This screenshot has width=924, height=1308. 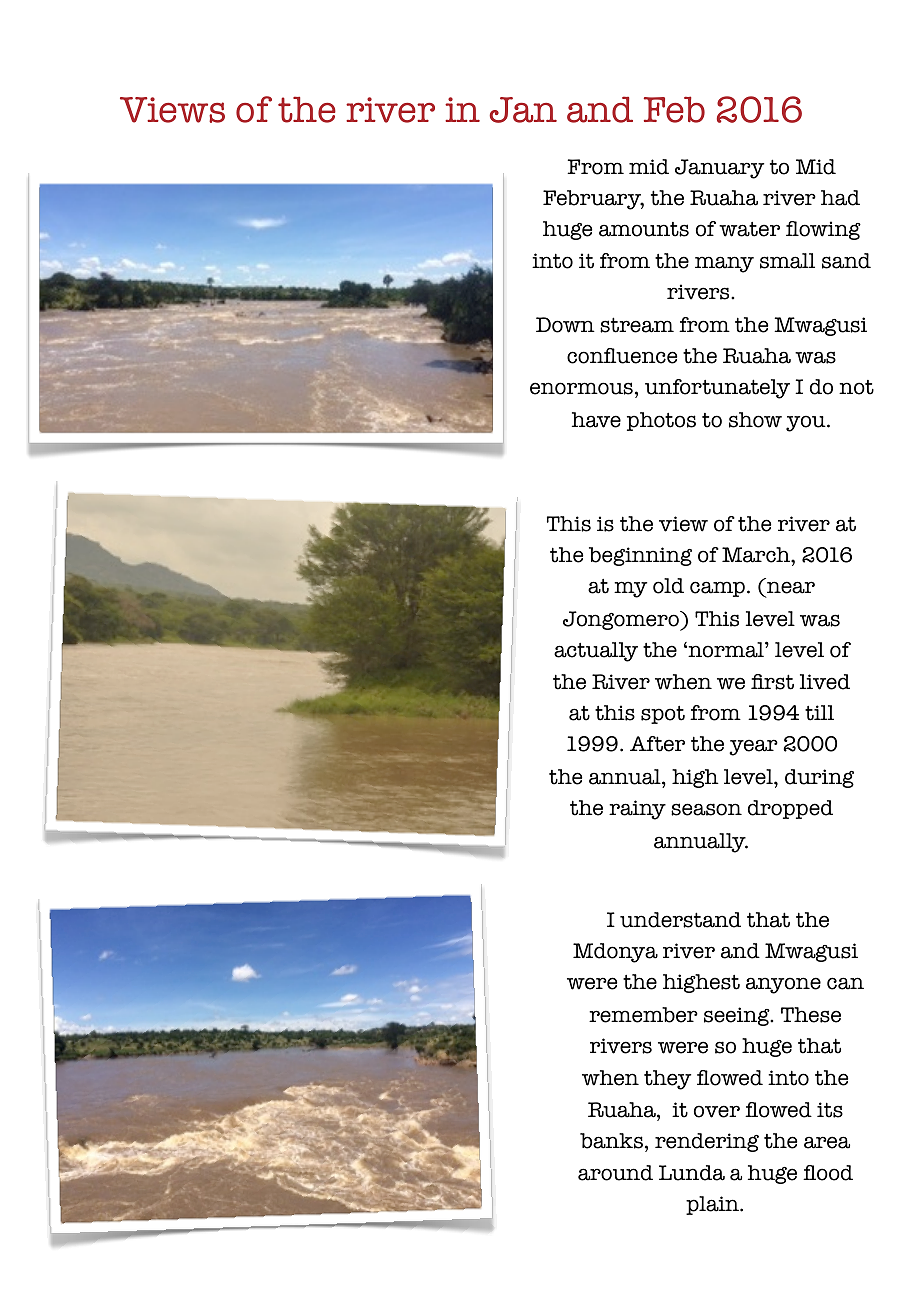 What do you see at coordinates (644, 229) in the screenshot?
I see `amounts` at bounding box center [644, 229].
